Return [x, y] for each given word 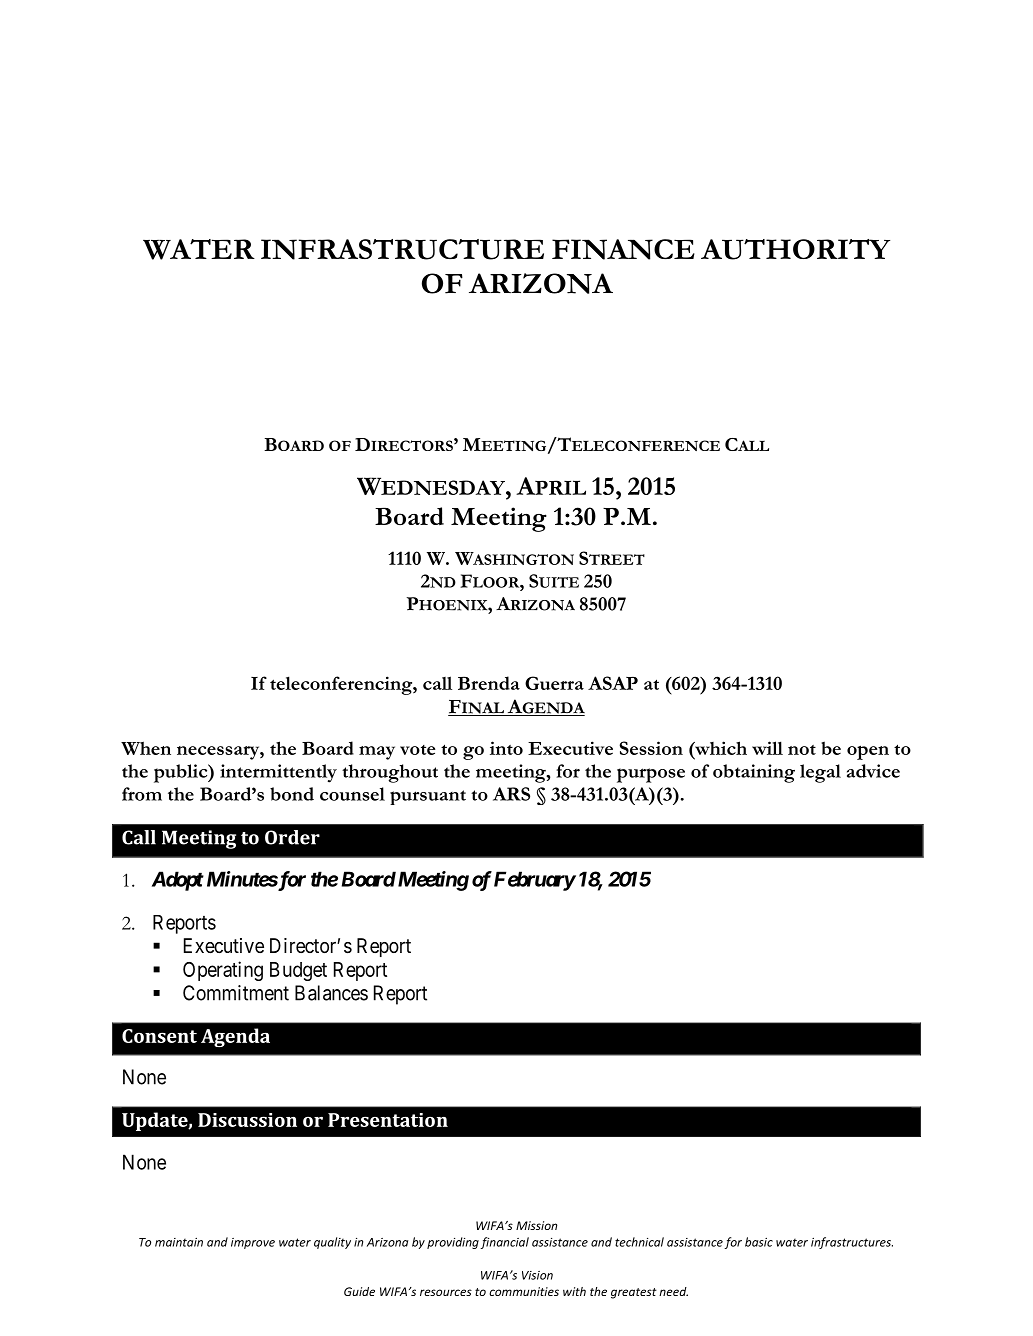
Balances [331, 993]
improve [253, 1243]
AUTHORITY [795, 249]
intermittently [278, 773]
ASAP [613, 683]
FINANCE [623, 249]
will [767, 748]
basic [759, 1242]
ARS [511, 794]
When [146, 748]
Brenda [489, 683]
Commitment [236, 993]
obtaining [754, 773]
